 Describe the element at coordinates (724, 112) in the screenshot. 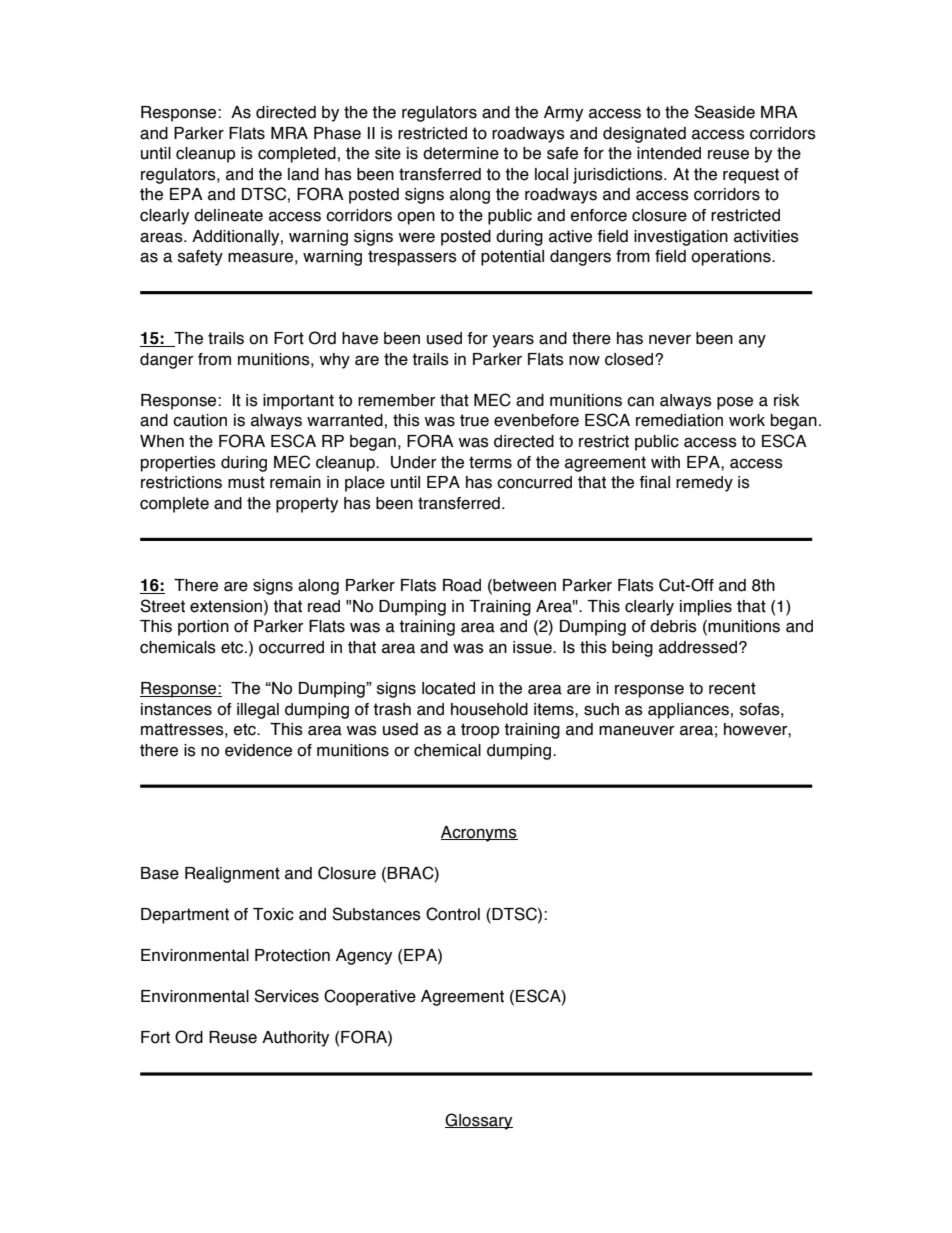

I see `Seaside` at that location.
